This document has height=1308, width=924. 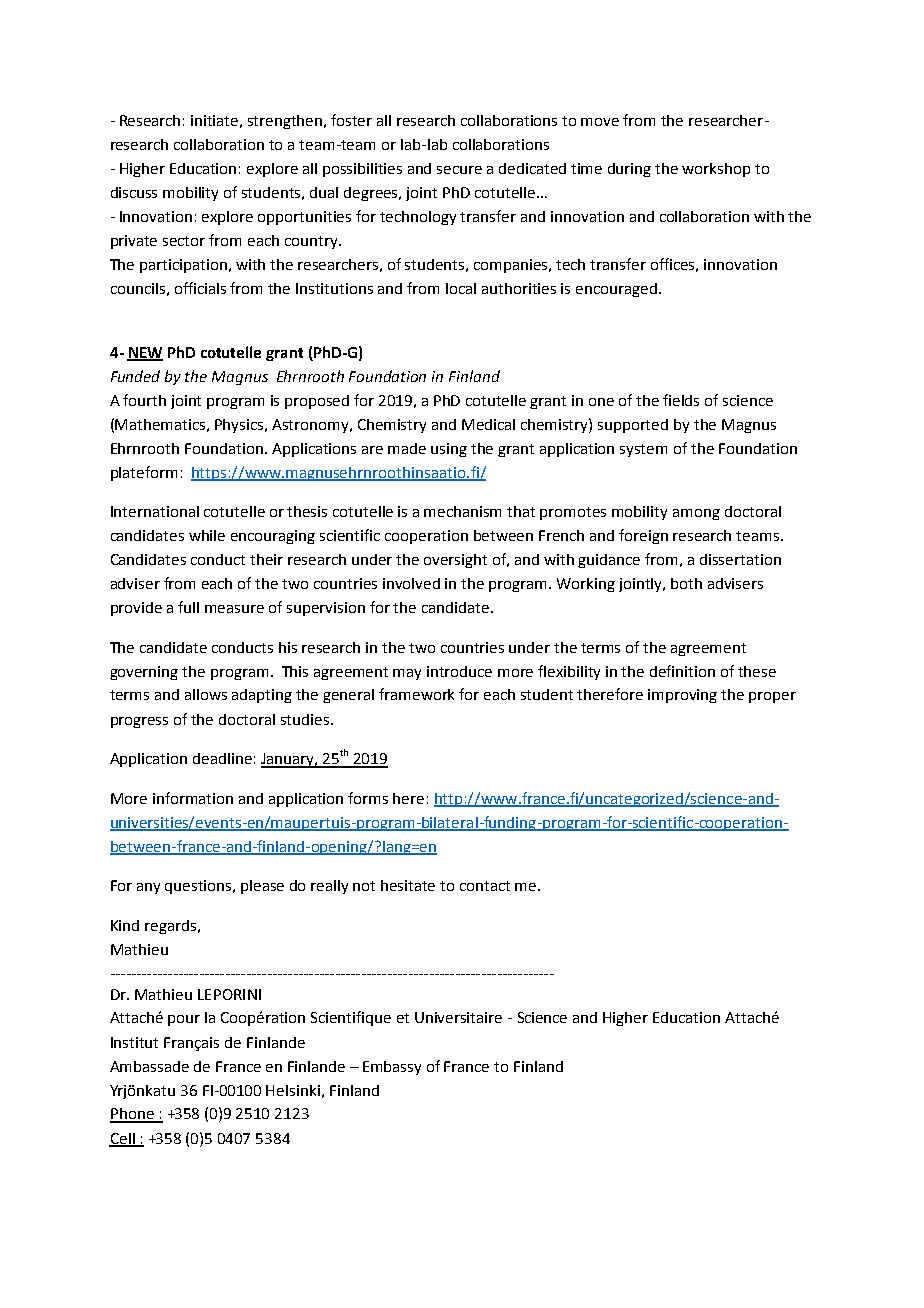 What do you see at coordinates (488, 424) in the document?
I see `Medical` at bounding box center [488, 424].
